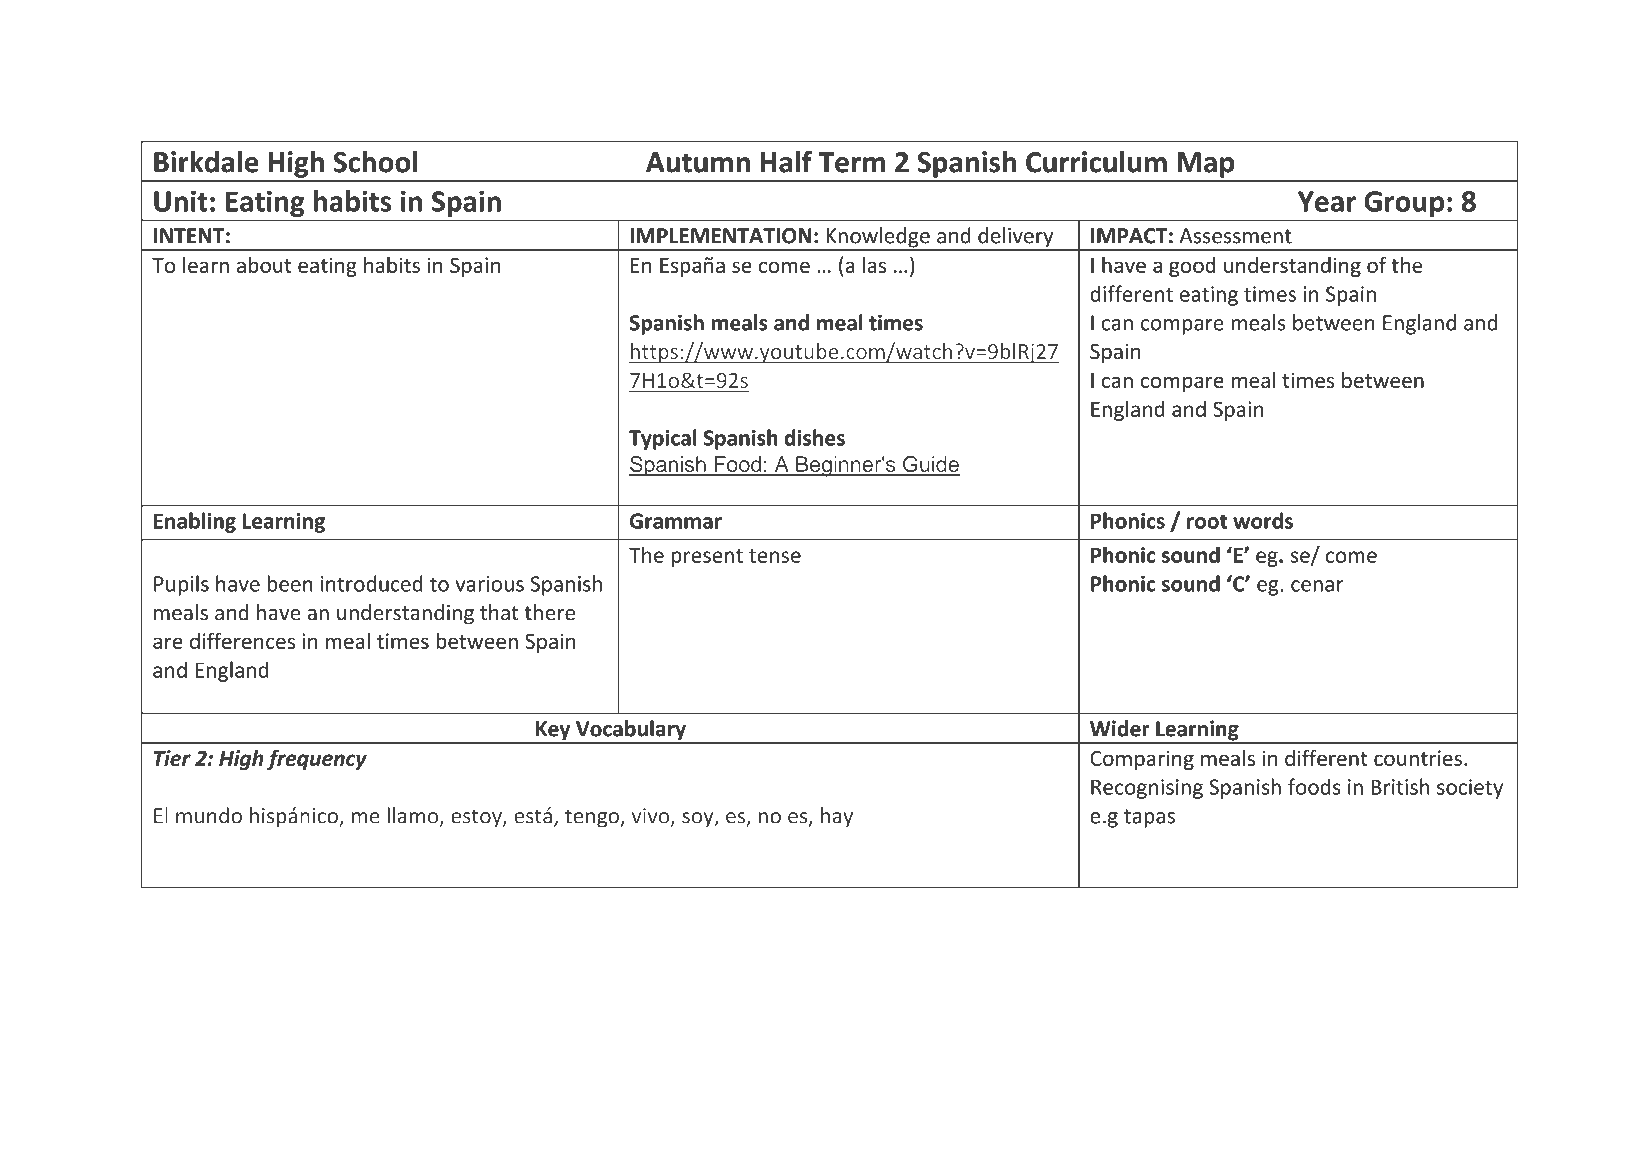  What do you see at coordinates (837, 817) in the document?
I see `hay` at bounding box center [837, 817].
